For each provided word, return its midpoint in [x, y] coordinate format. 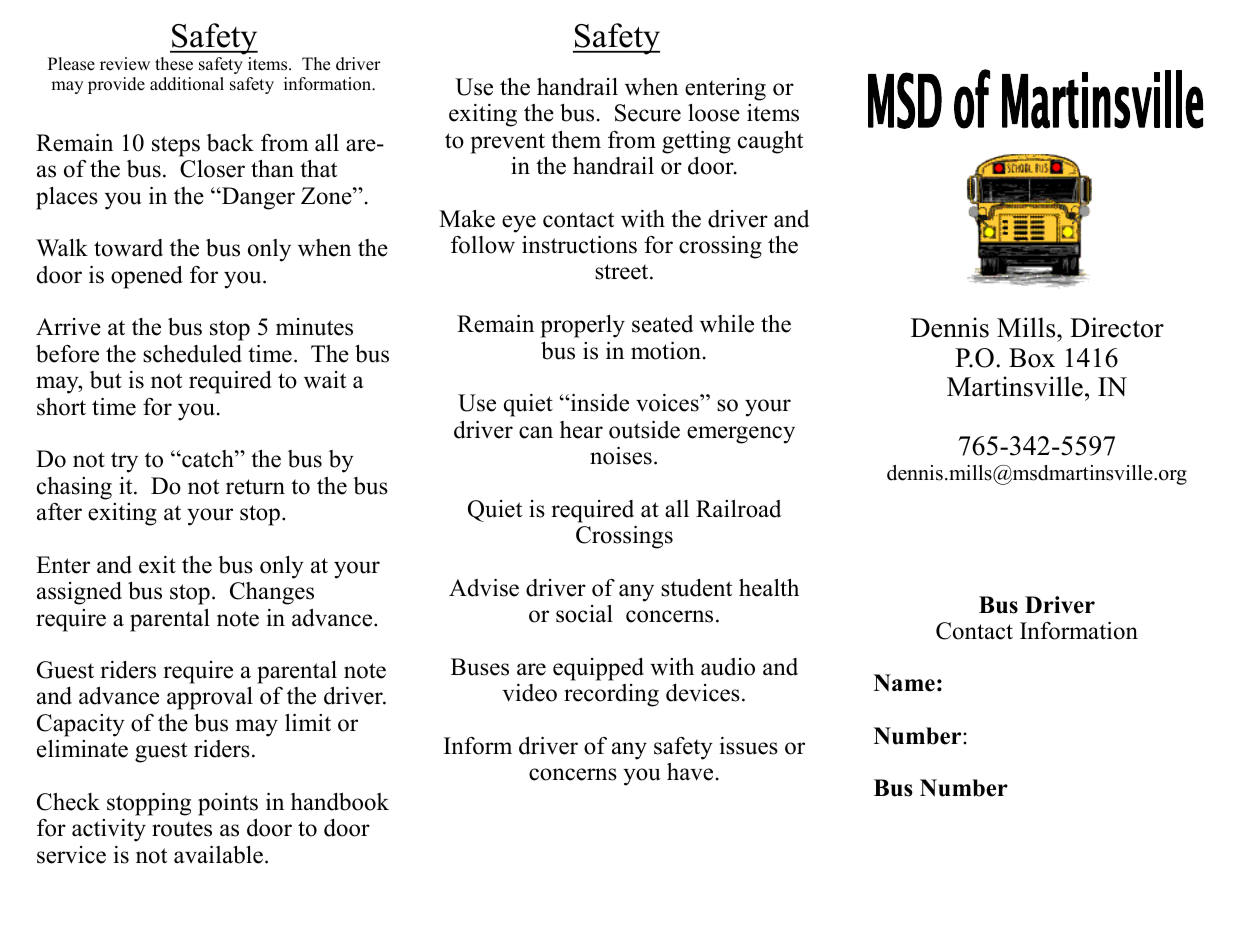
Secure [648, 113]
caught [770, 142]
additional [187, 84]
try [124, 462]
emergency [741, 435]
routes [182, 829]
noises [621, 456]
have [690, 772]
